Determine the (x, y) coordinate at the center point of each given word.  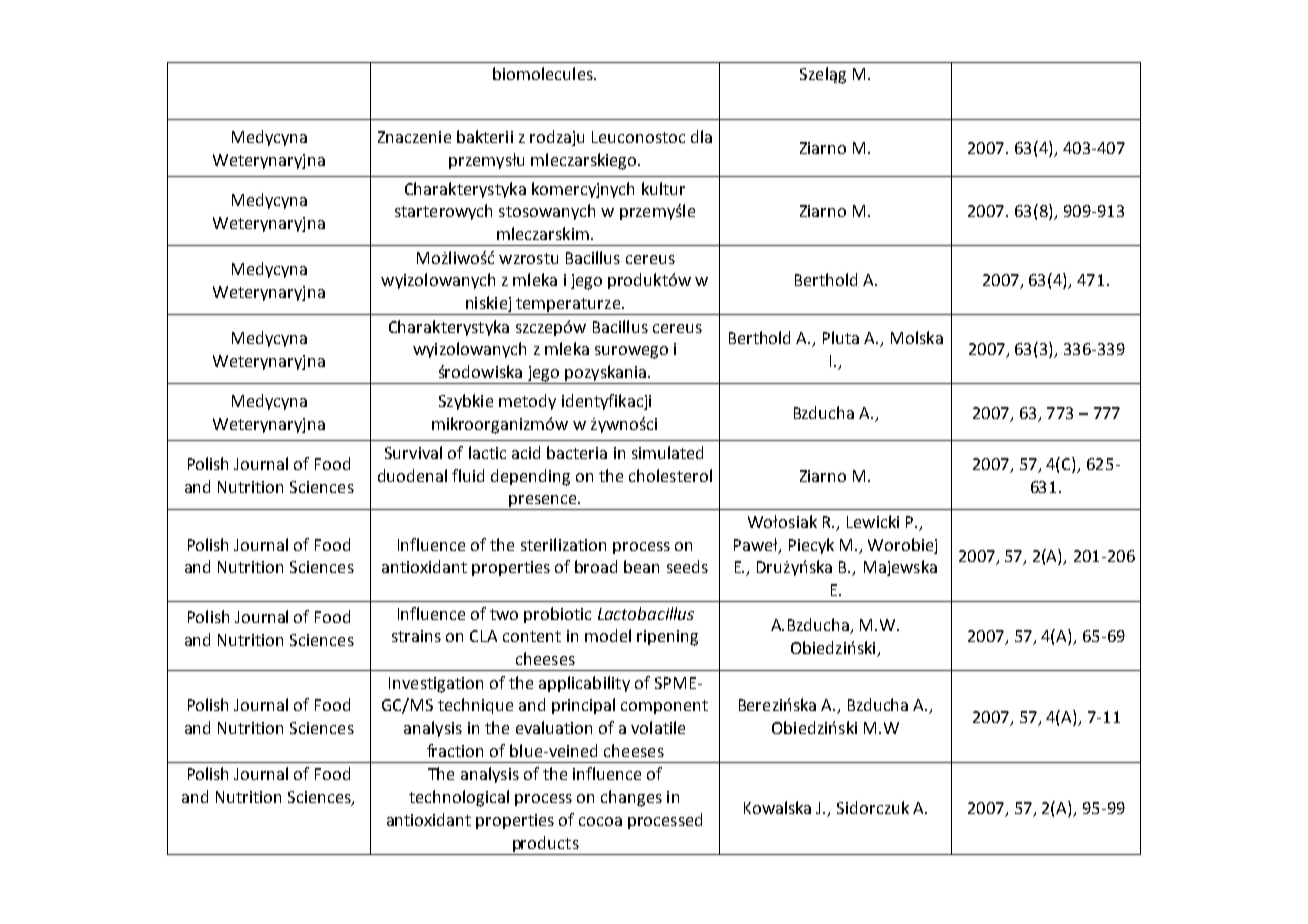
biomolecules (544, 73)
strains (416, 636)
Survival (413, 452)
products (546, 844)
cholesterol (670, 475)
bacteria (577, 452)
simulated (667, 452)
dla (701, 136)
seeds (687, 566)
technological (459, 798)
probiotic (557, 615)
